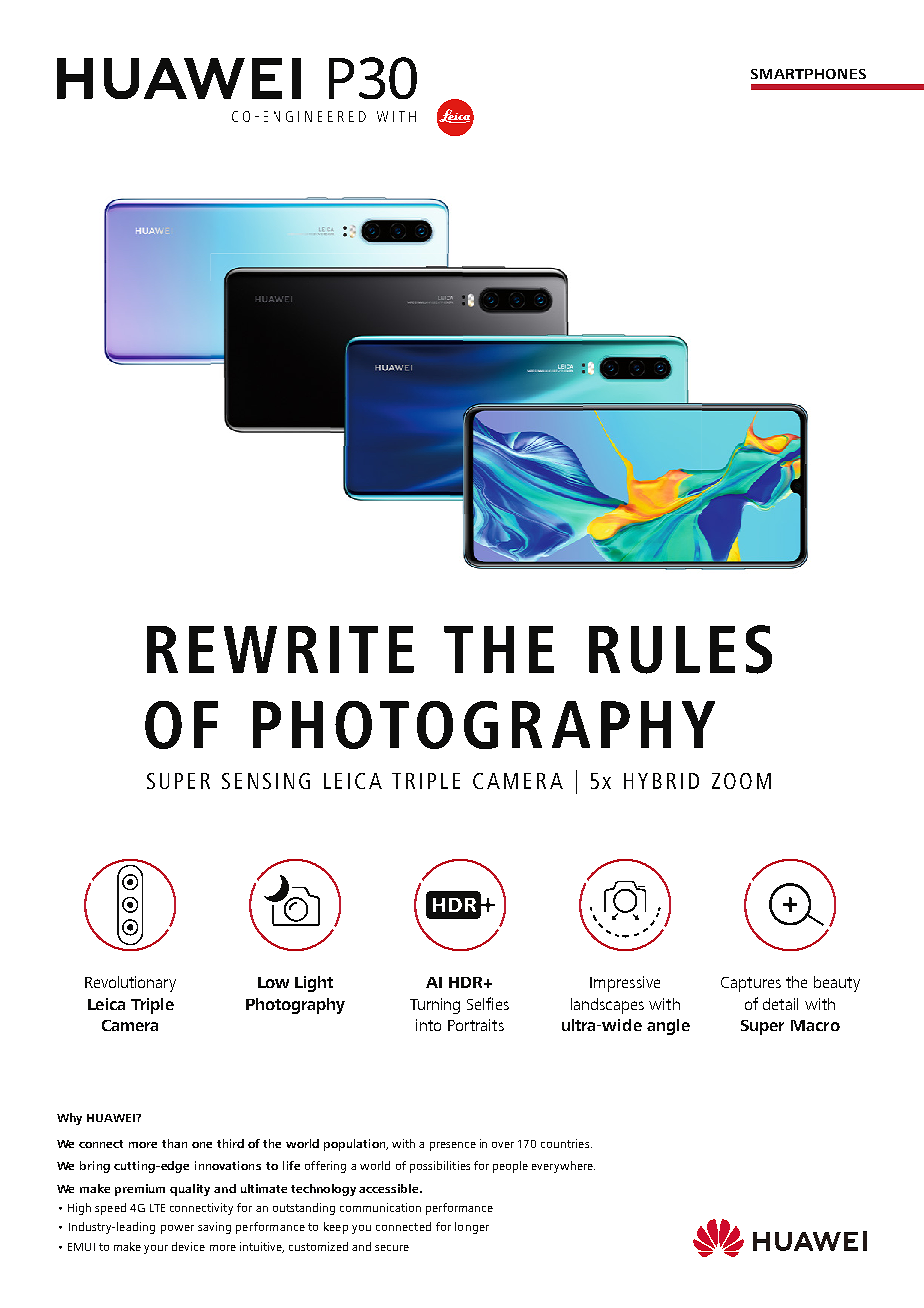 The width and height of the screenshot is (924, 1308). Describe the element at coordinates (266, 781) in the screenshot. I see `SENSING` at that location.
